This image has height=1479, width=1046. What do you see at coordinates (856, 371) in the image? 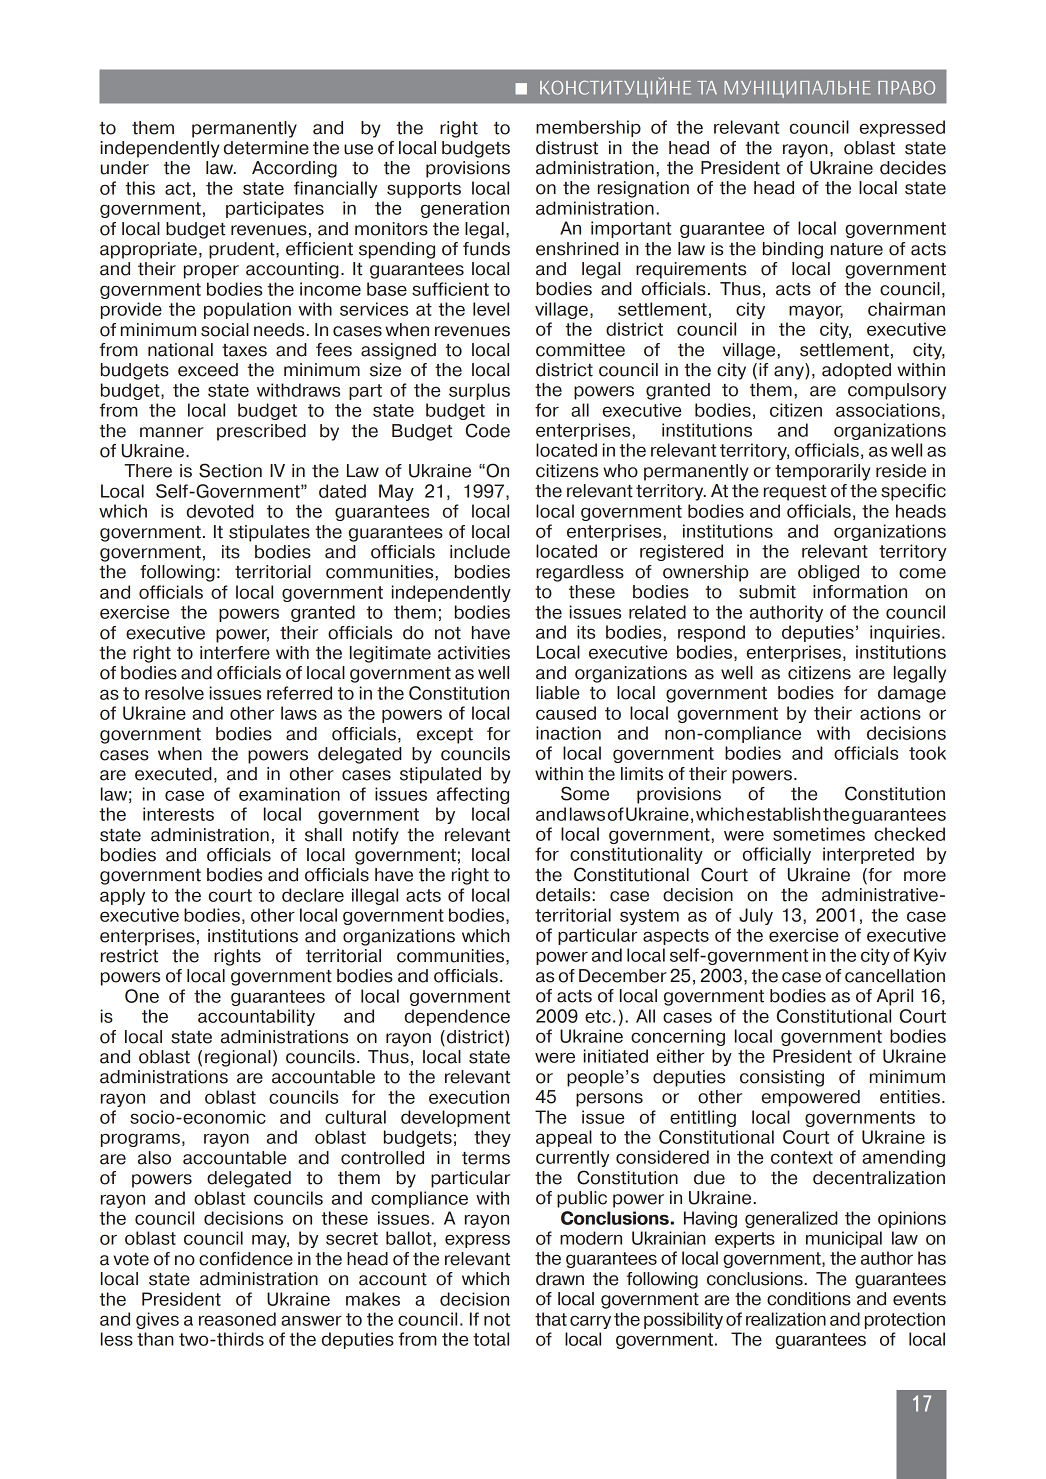
I see `adopted` at bounding box center [856, 371].
